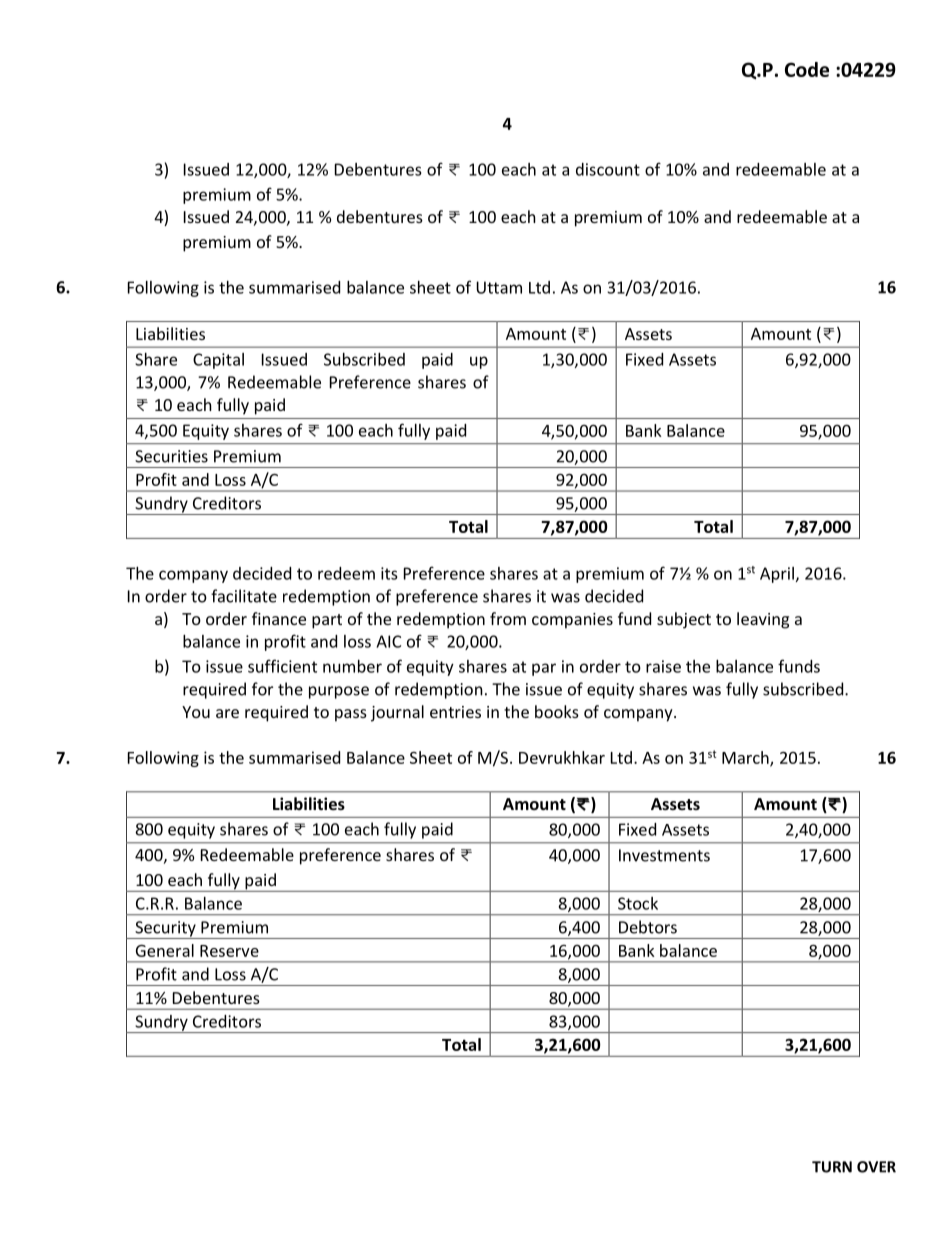 The width and height of the screenshot is (952, 1233). I want to click on Capital, so click(218, 361).
